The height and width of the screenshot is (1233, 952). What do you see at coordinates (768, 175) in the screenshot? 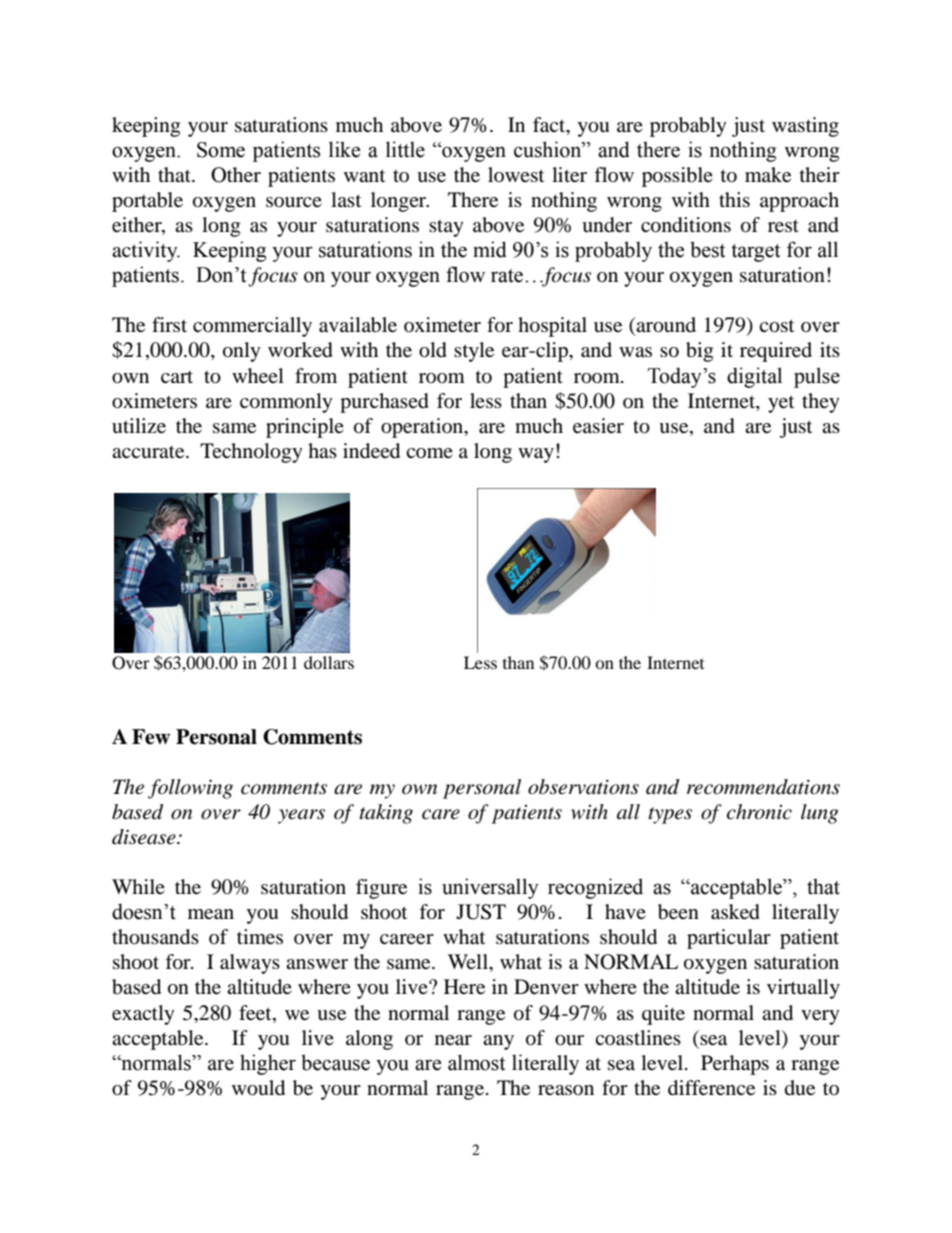
I see `make` at bounding box center [768, 175].
